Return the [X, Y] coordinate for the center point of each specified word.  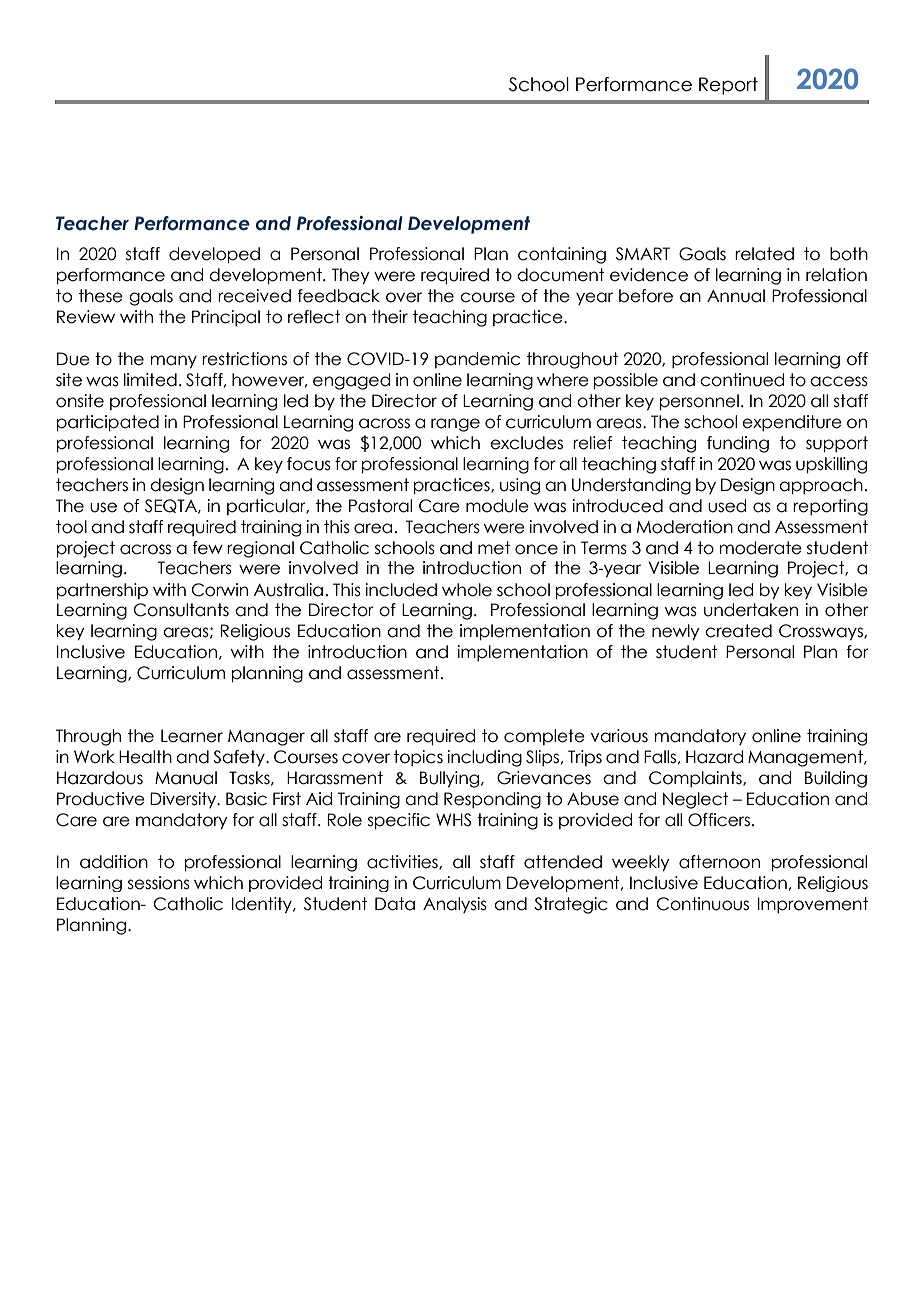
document [560, 275]
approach [821, 486]
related [764, 254]
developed [214, 255]
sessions [159, 883]
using [520, 486]
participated [108, 423]
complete [544, 737]
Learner [192, 736]
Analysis [455, 905]
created [738, 631]
